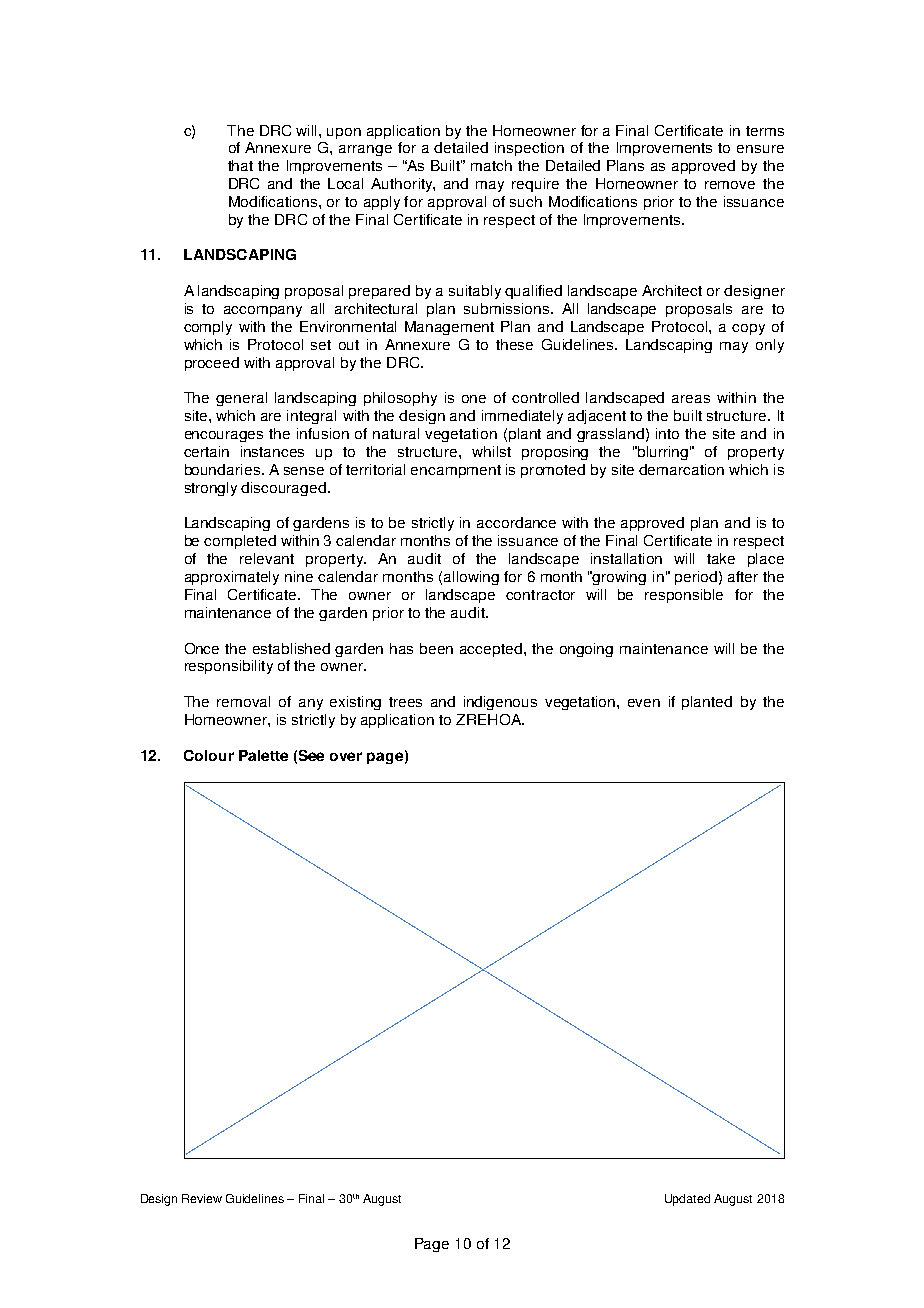  I want to click on Review, so click(202, 1198).
